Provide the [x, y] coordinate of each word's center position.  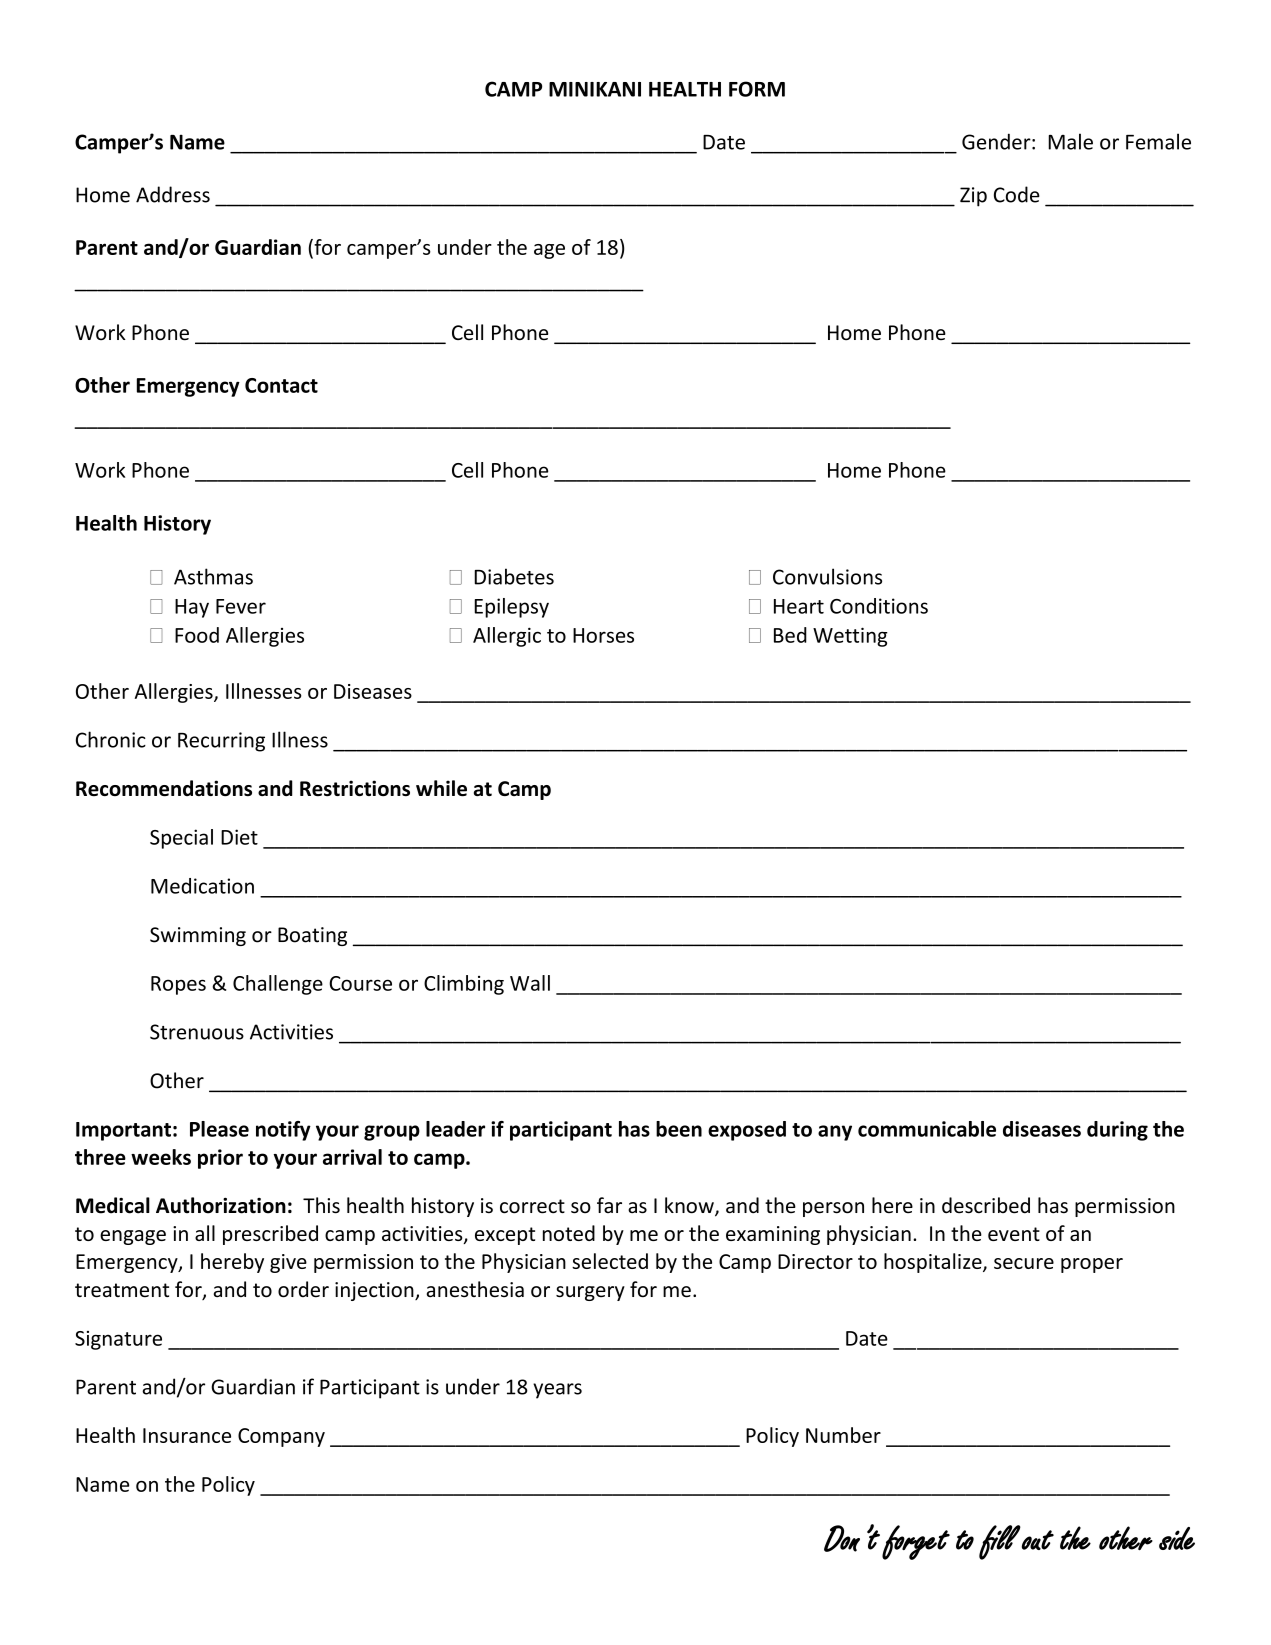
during [1117, 1131]
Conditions [879, 606]
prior [220, 1159]
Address [173, 194]
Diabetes [514, 576]
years [557, 1391]
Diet [239, 837]
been [679, 1129]
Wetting [850, 637]
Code [1017, 194]
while [441, 788]
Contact [281, 385]
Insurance [187, 1435]
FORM [757, 89]
